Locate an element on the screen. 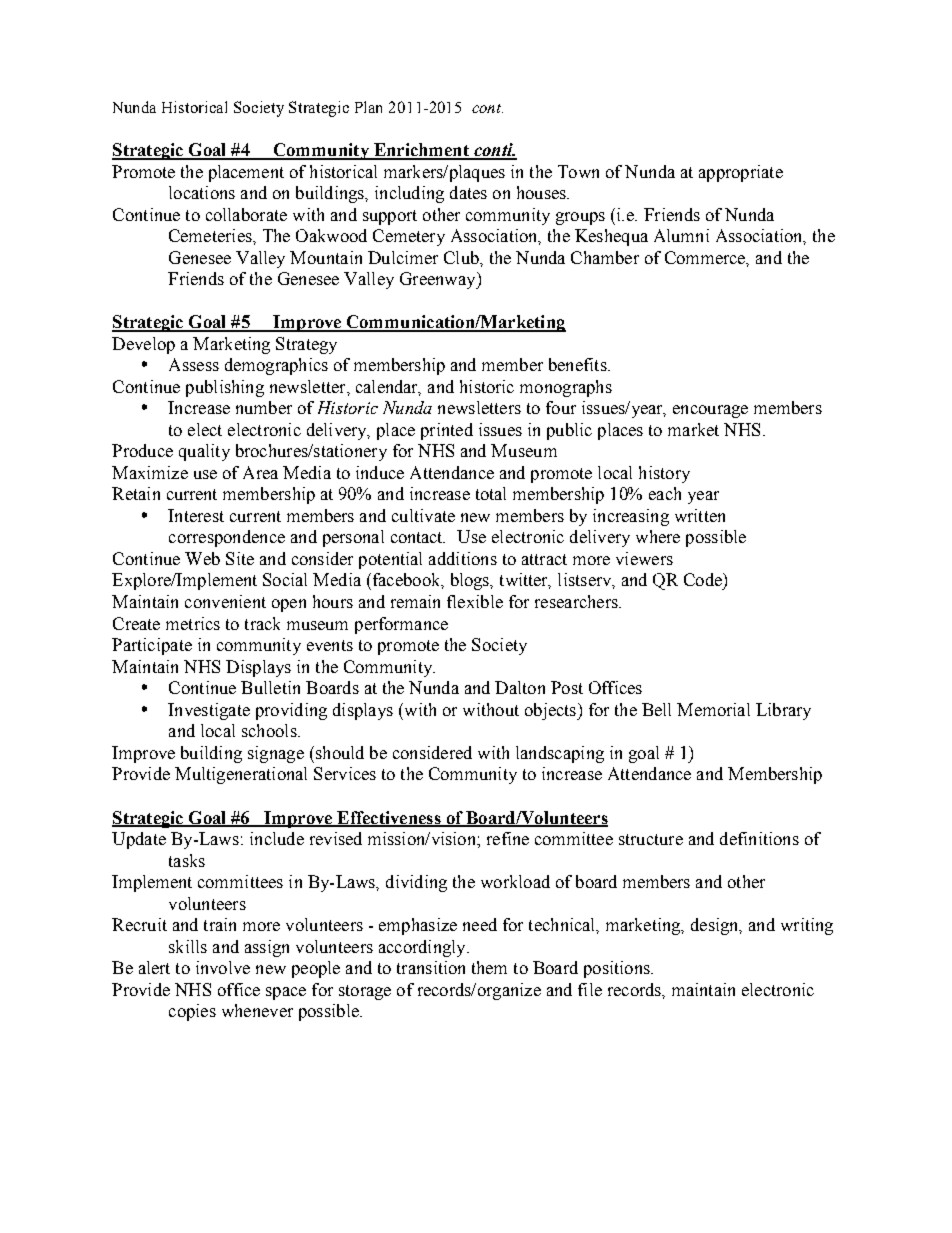 The image size is (952, 1233). Web is located at coordinates (202, 558).
